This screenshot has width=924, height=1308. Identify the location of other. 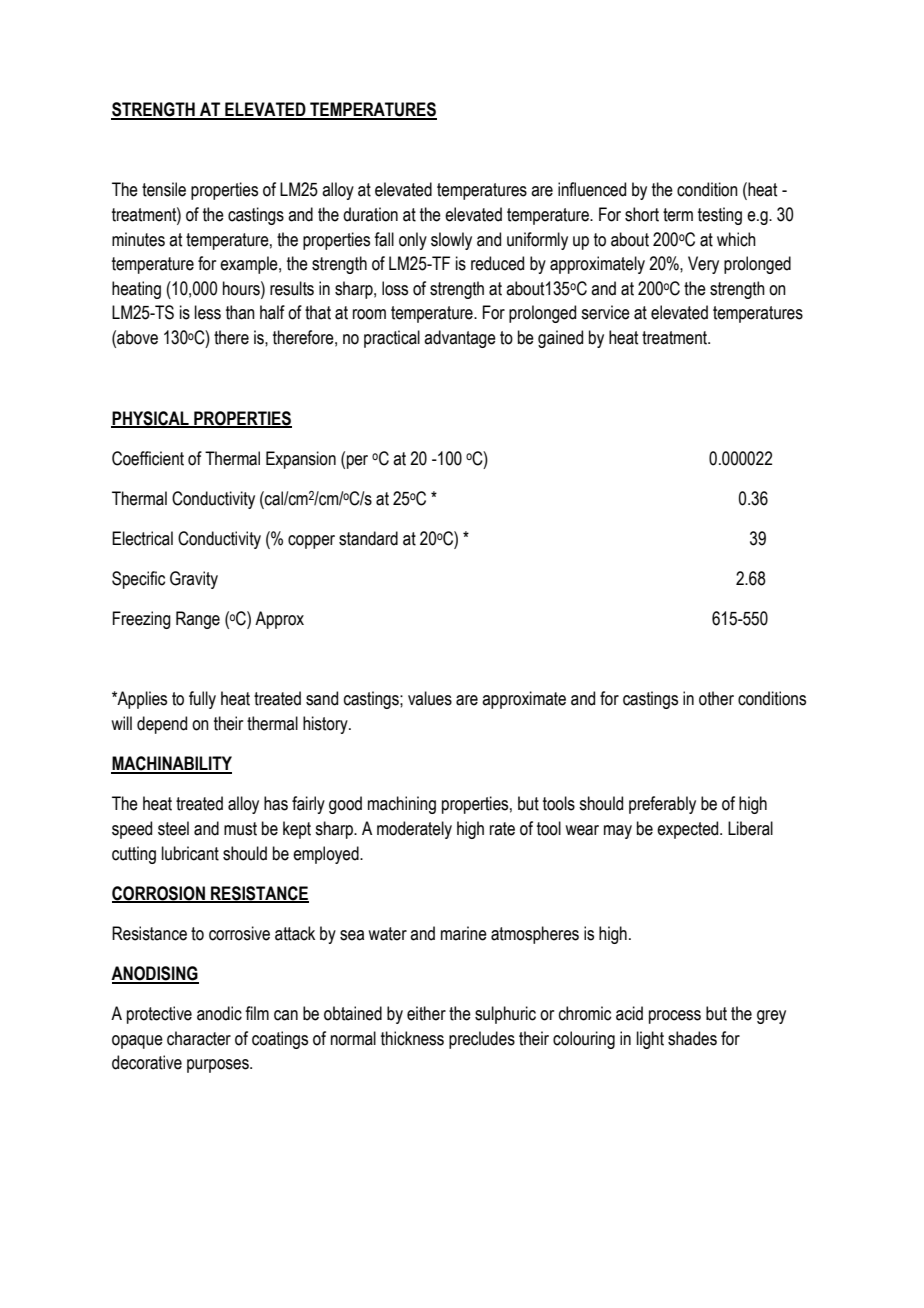
(716, 698).
